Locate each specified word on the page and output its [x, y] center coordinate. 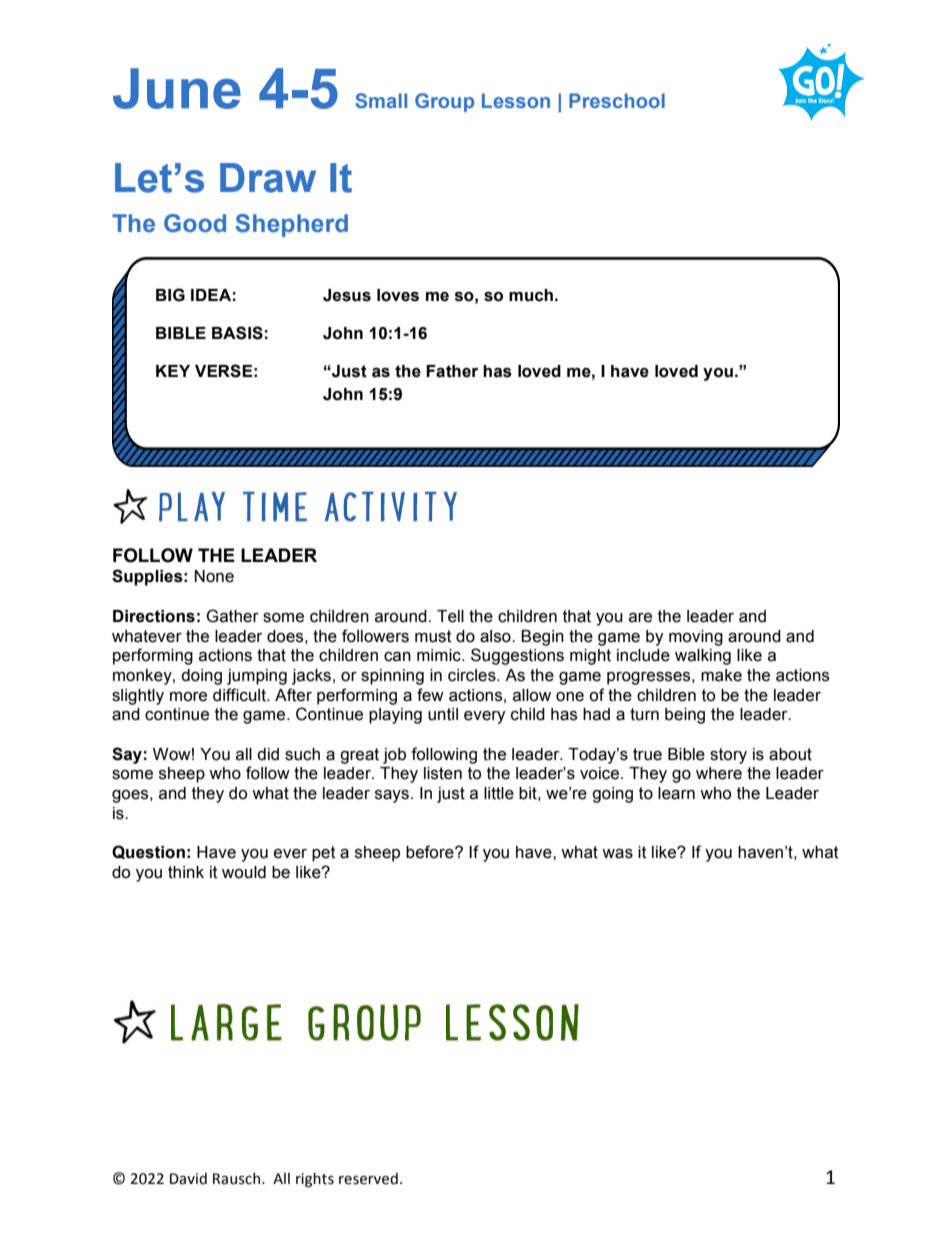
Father [452, 371]
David [188, 1178]
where [719, 773]
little [499, 793]
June [177, 88]
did [268, 754]
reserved [368, 1178]
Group [444, 102]
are [640, 618]
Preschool [617, 100]
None [214, 576]
